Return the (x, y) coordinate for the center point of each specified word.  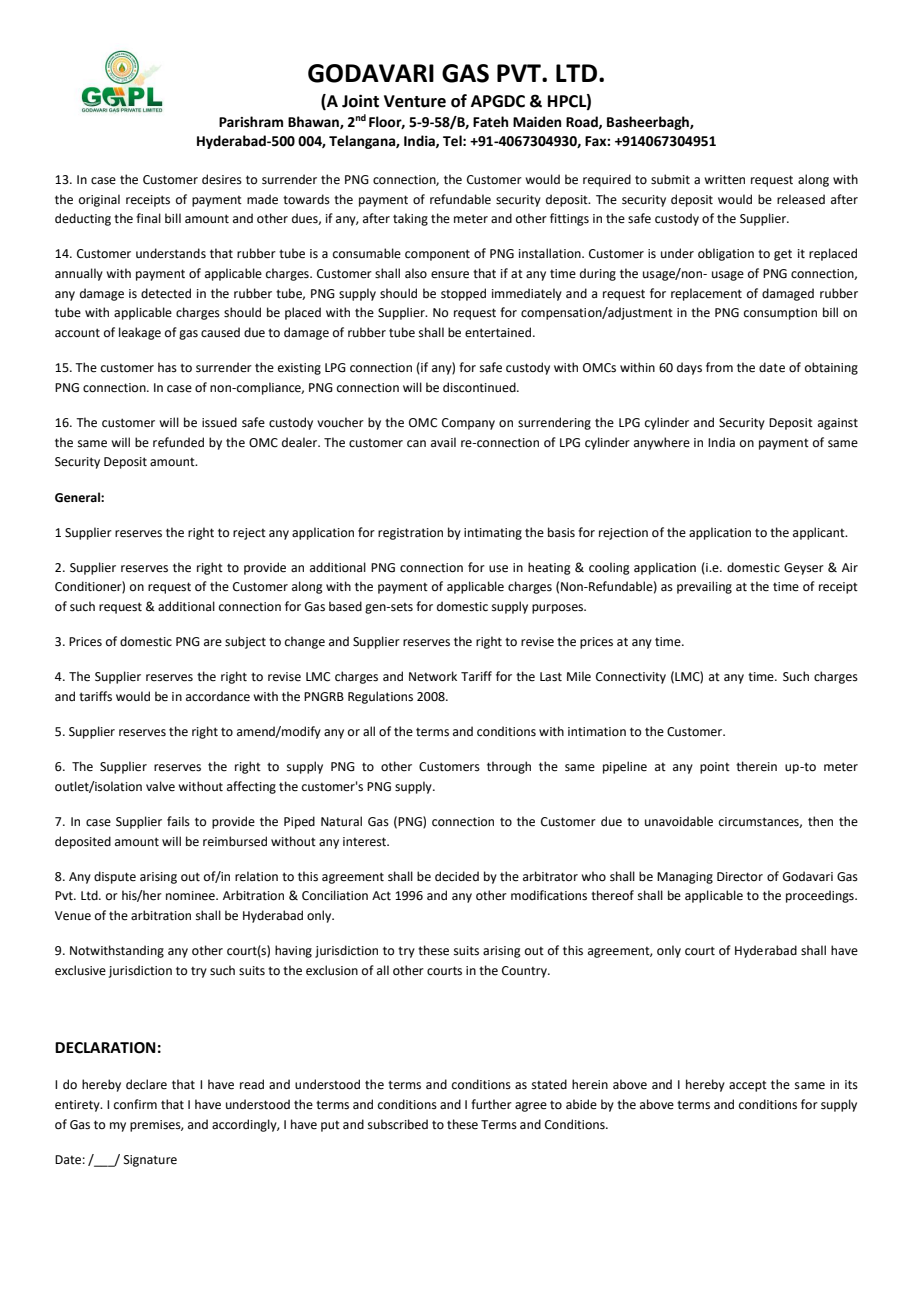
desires (222, 179)
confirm (135, 1104)
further (491, 1104)
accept (748, 1086)
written (724, 180)
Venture (415, 101)
